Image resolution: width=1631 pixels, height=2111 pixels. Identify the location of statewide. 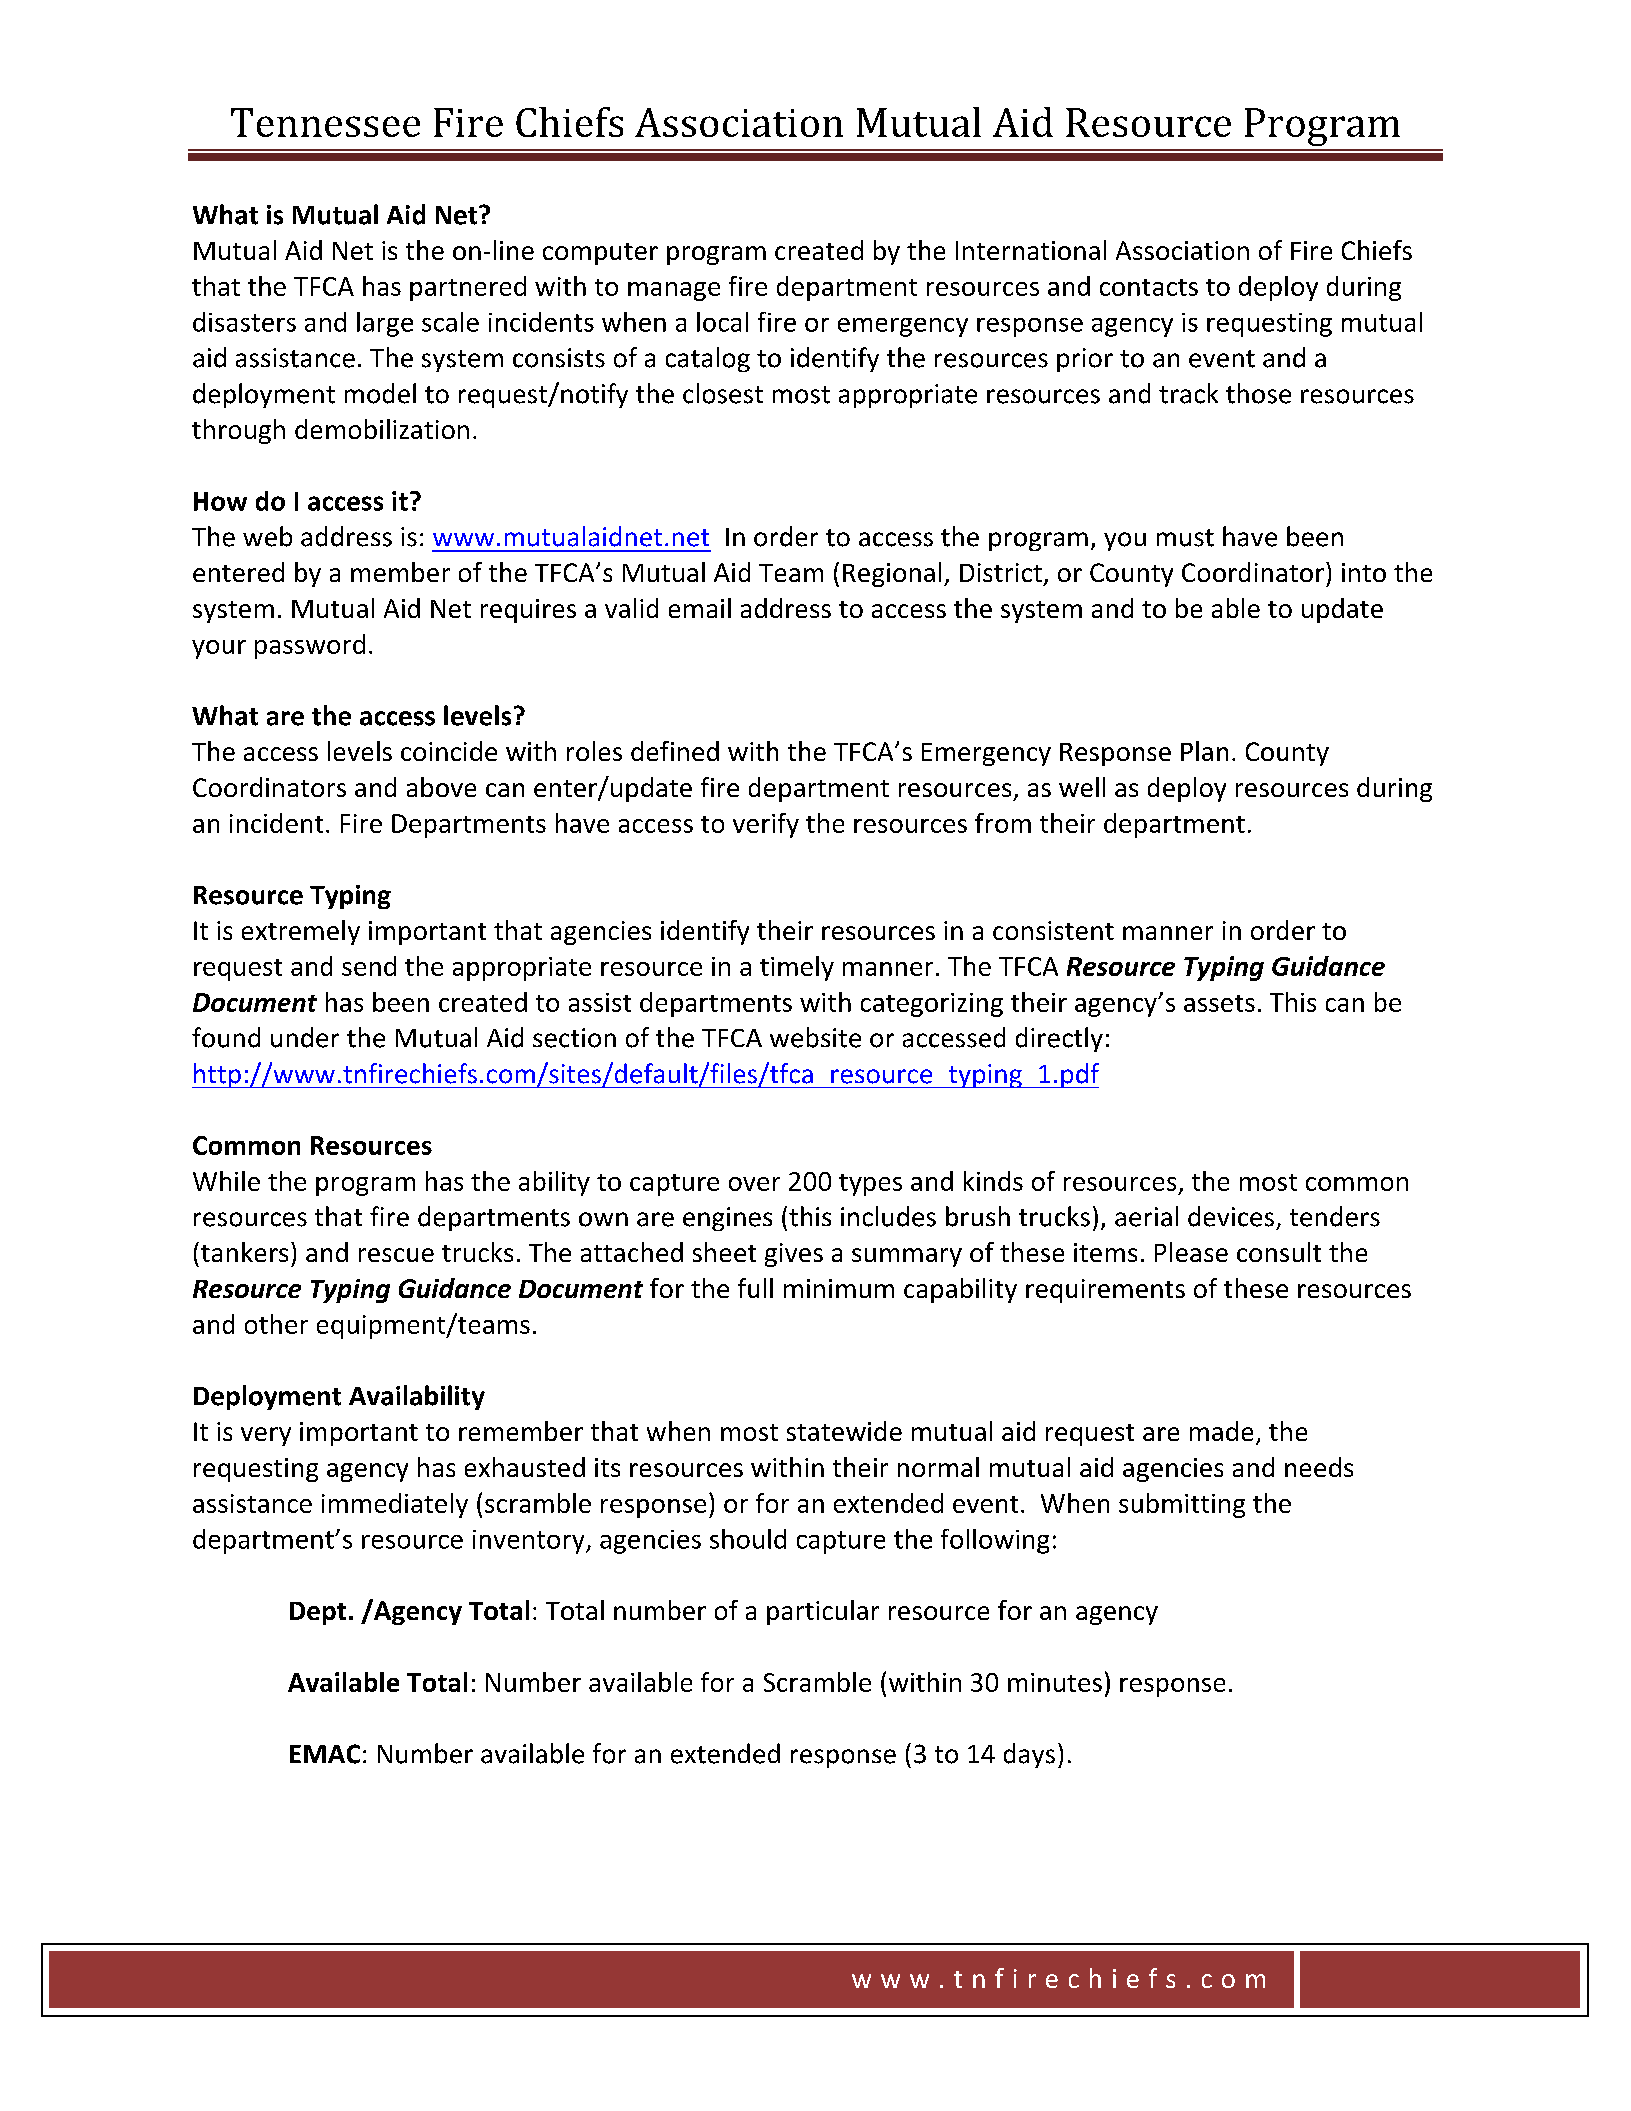
(844, 1431).
